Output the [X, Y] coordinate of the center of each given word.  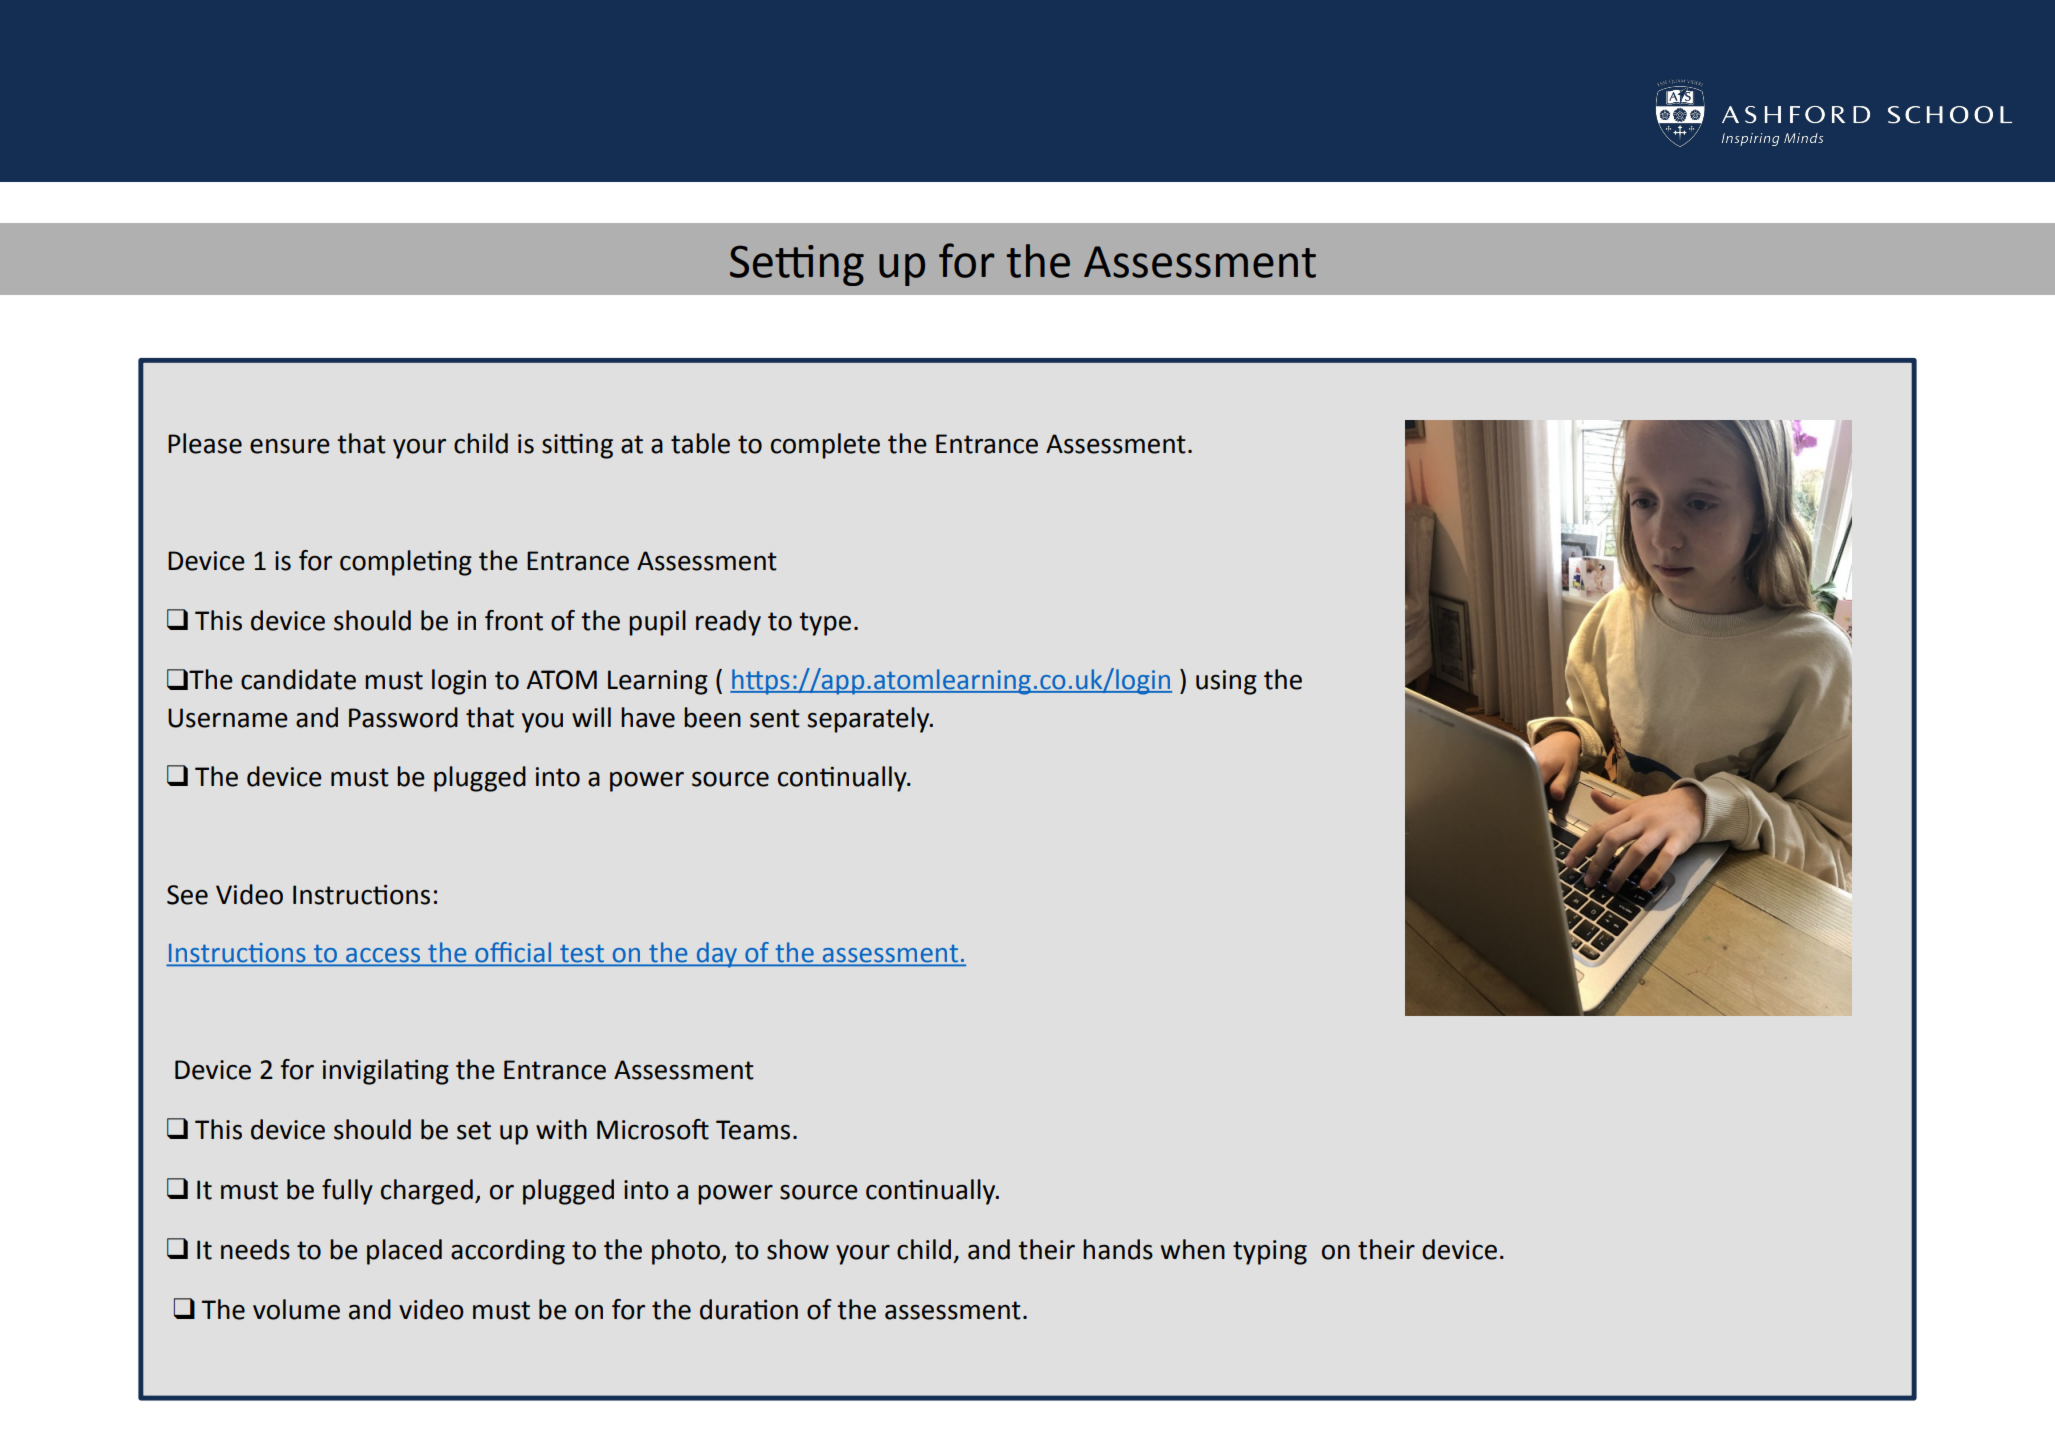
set [474, 1130]
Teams [753, 1130]
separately [869, 720]
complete [825, 446]
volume [296, 1309]
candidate [298, 679]
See [187, 895]
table [700, 443]
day [716, 955]
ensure [290, 446]
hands [1118, 1249]
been [712, 717]
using [1226, 682]
